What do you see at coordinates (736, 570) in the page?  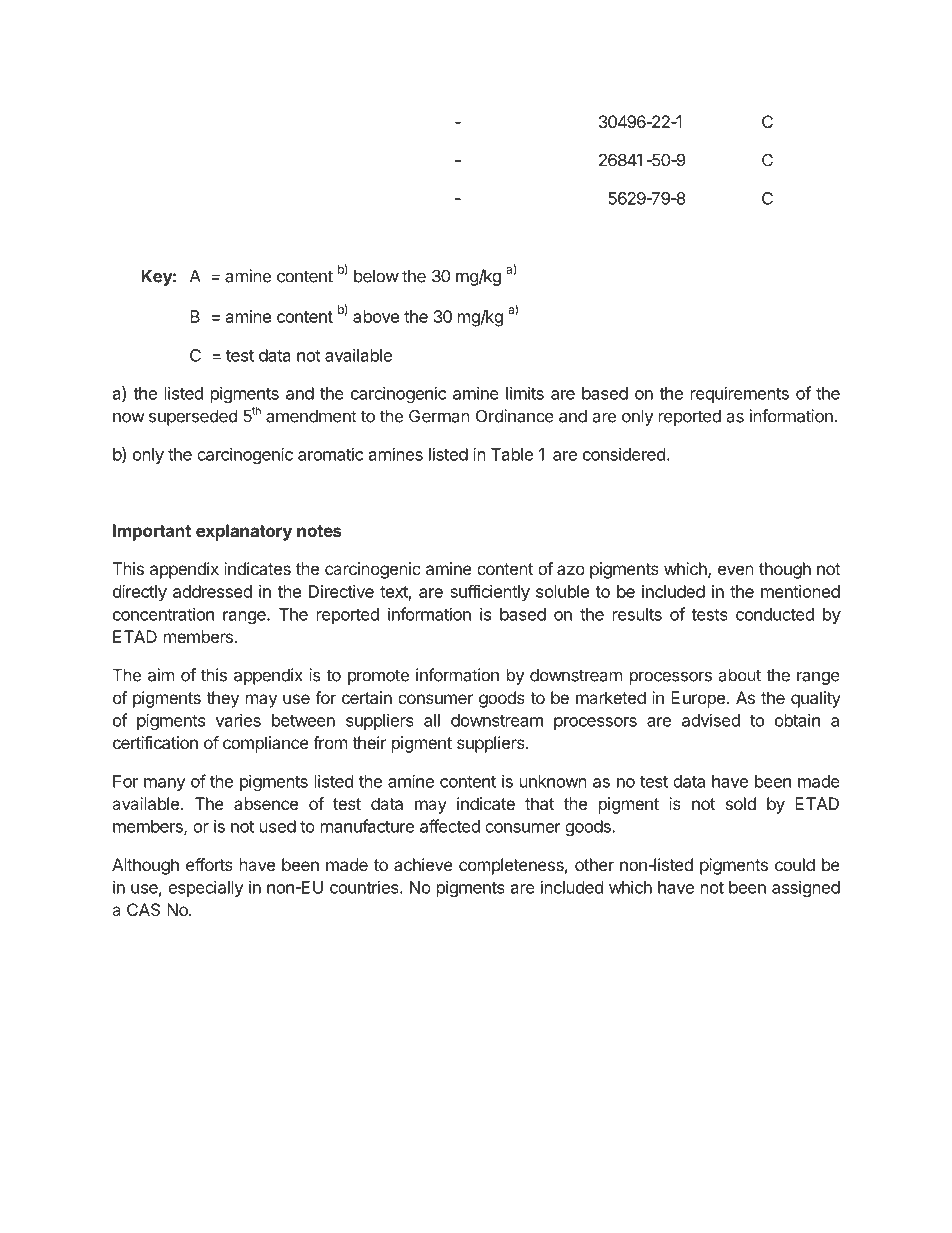 I see `even` at bounding box center [736, 570].
